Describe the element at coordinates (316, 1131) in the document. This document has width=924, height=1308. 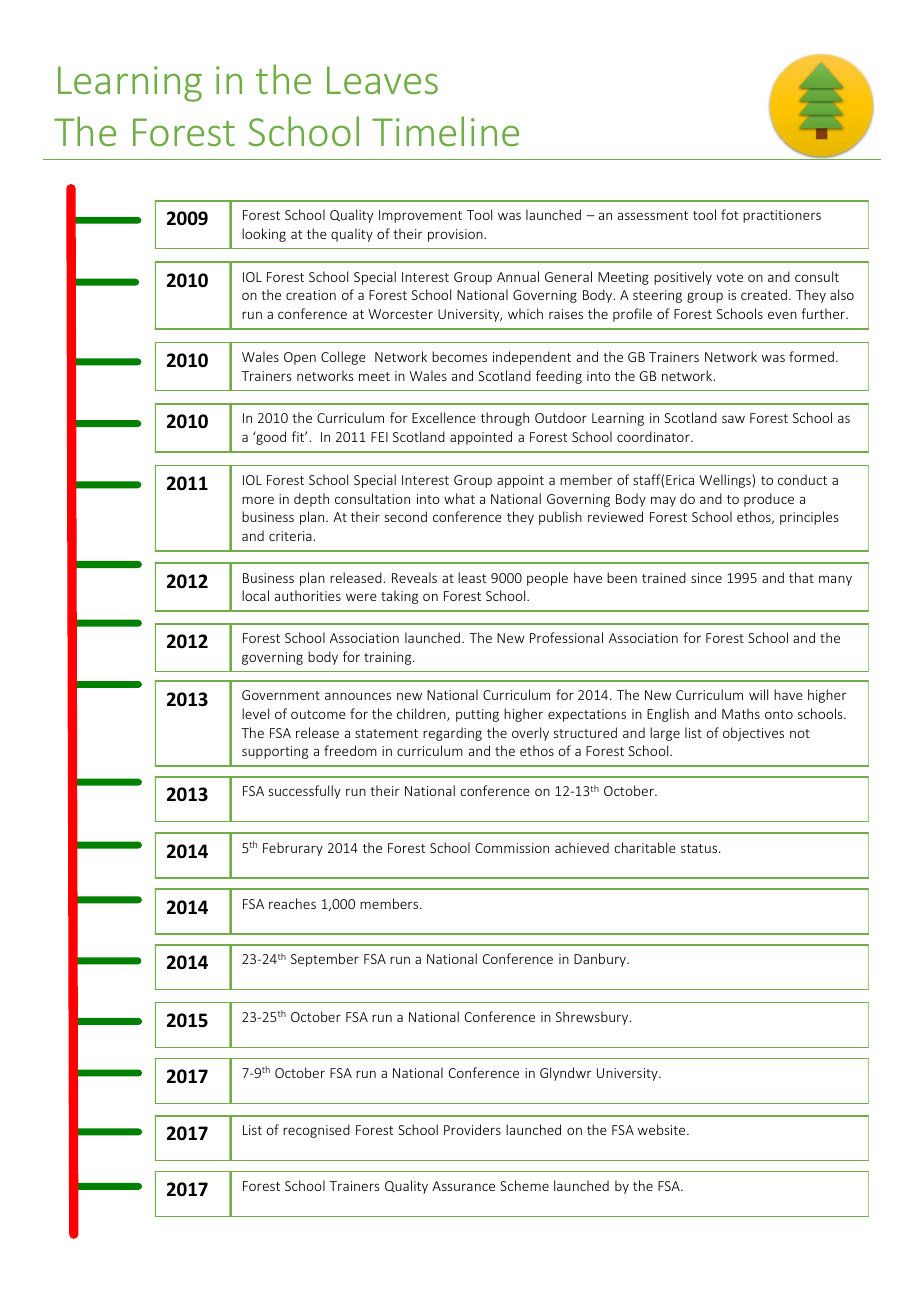
I see `recognised` at that location.
